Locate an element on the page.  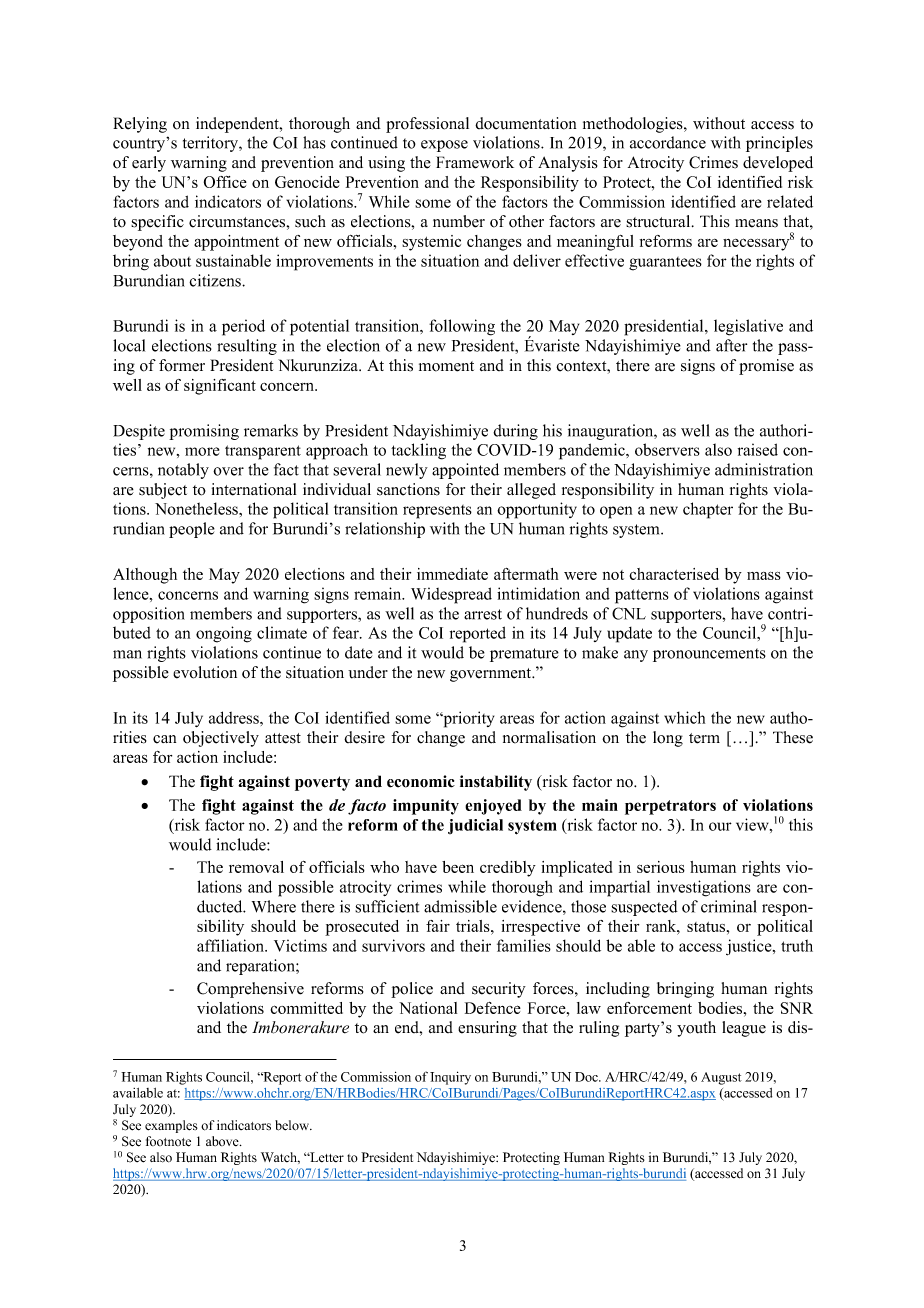
accordance is located at coordinates (668, 142).
